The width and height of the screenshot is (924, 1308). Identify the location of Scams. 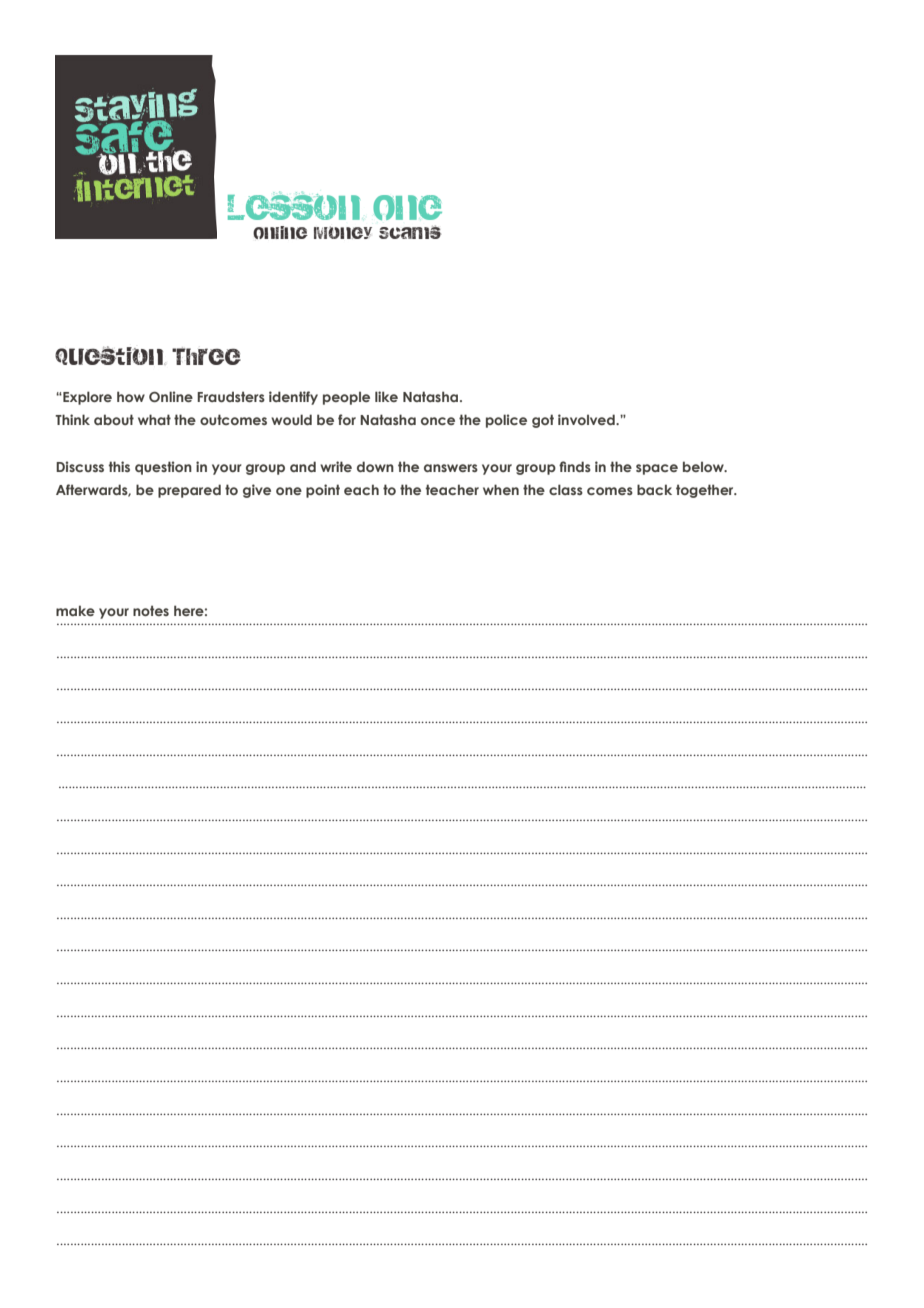
(410, 232).
